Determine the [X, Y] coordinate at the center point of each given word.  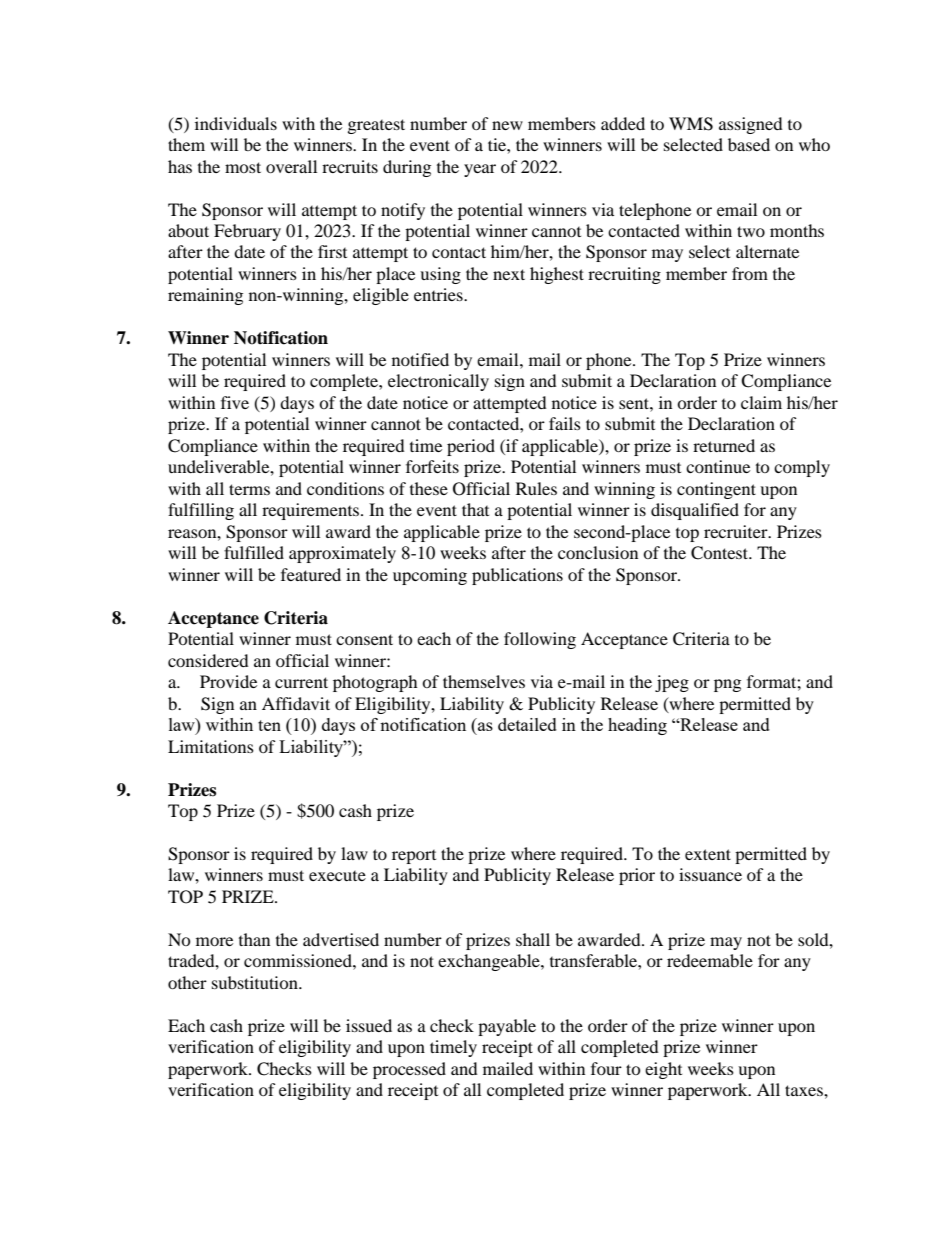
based [749, 144]
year [480, 170]
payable [507, 1027]
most [243, 167]
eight [663, 1070]
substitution [256, 982]
